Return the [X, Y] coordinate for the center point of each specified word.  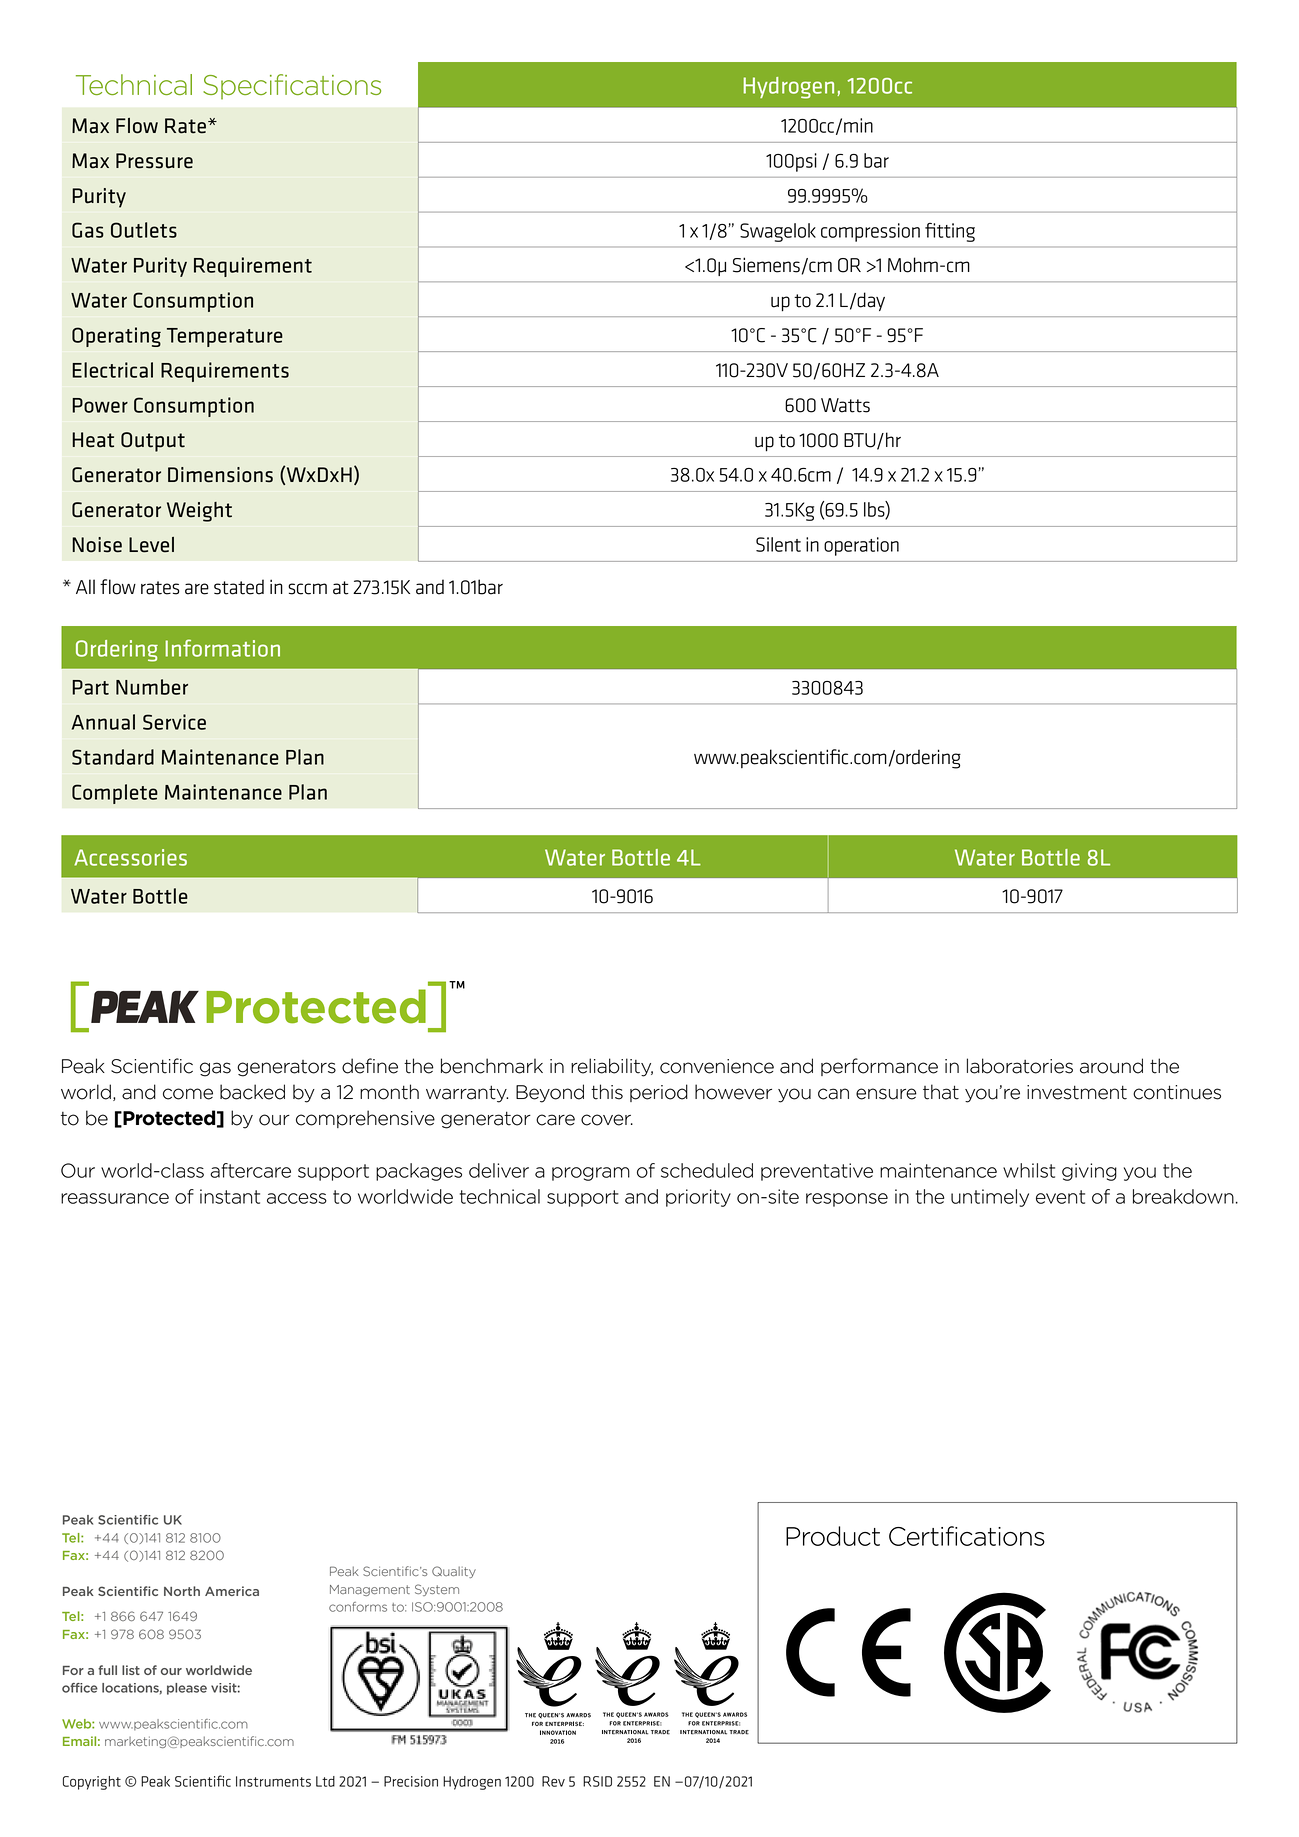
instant [230, 1196]
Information [222, 648]
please [187, 1689]
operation [861, 546]
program [591, 1174]
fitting [950, 232]
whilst [1029, 1170]
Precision [411, 1781]
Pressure [154, 161]
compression [870, 232]
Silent [778, 544]
